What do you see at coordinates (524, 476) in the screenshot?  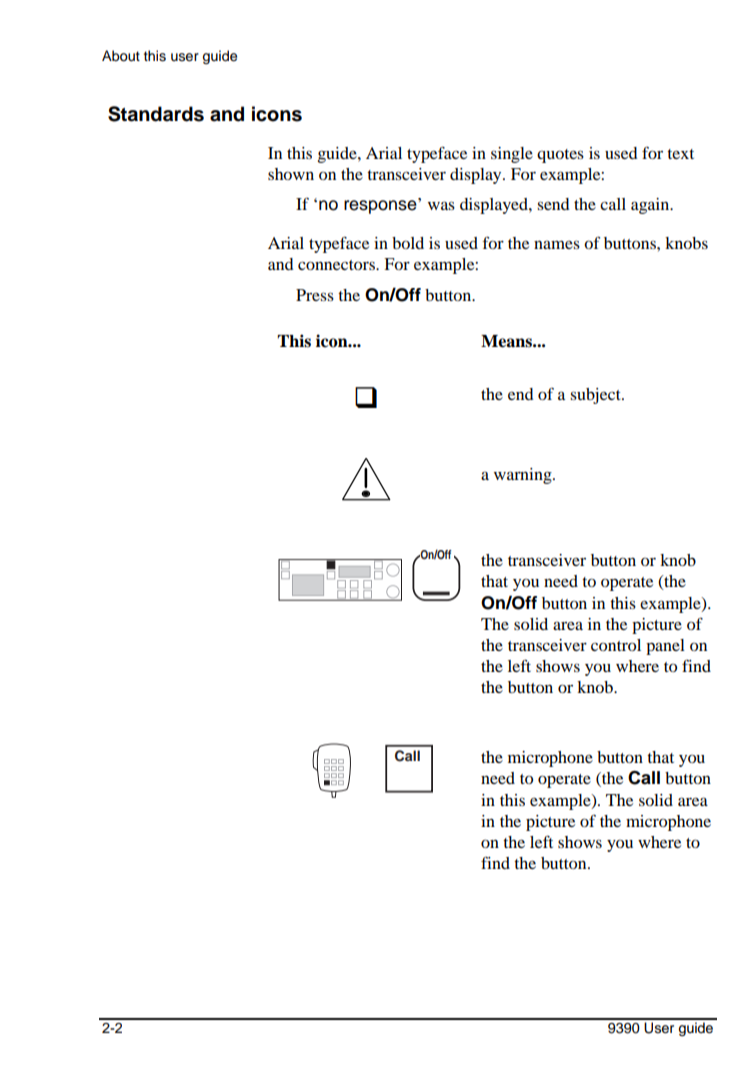 I see `warning` at bounding box center [524, 476].
